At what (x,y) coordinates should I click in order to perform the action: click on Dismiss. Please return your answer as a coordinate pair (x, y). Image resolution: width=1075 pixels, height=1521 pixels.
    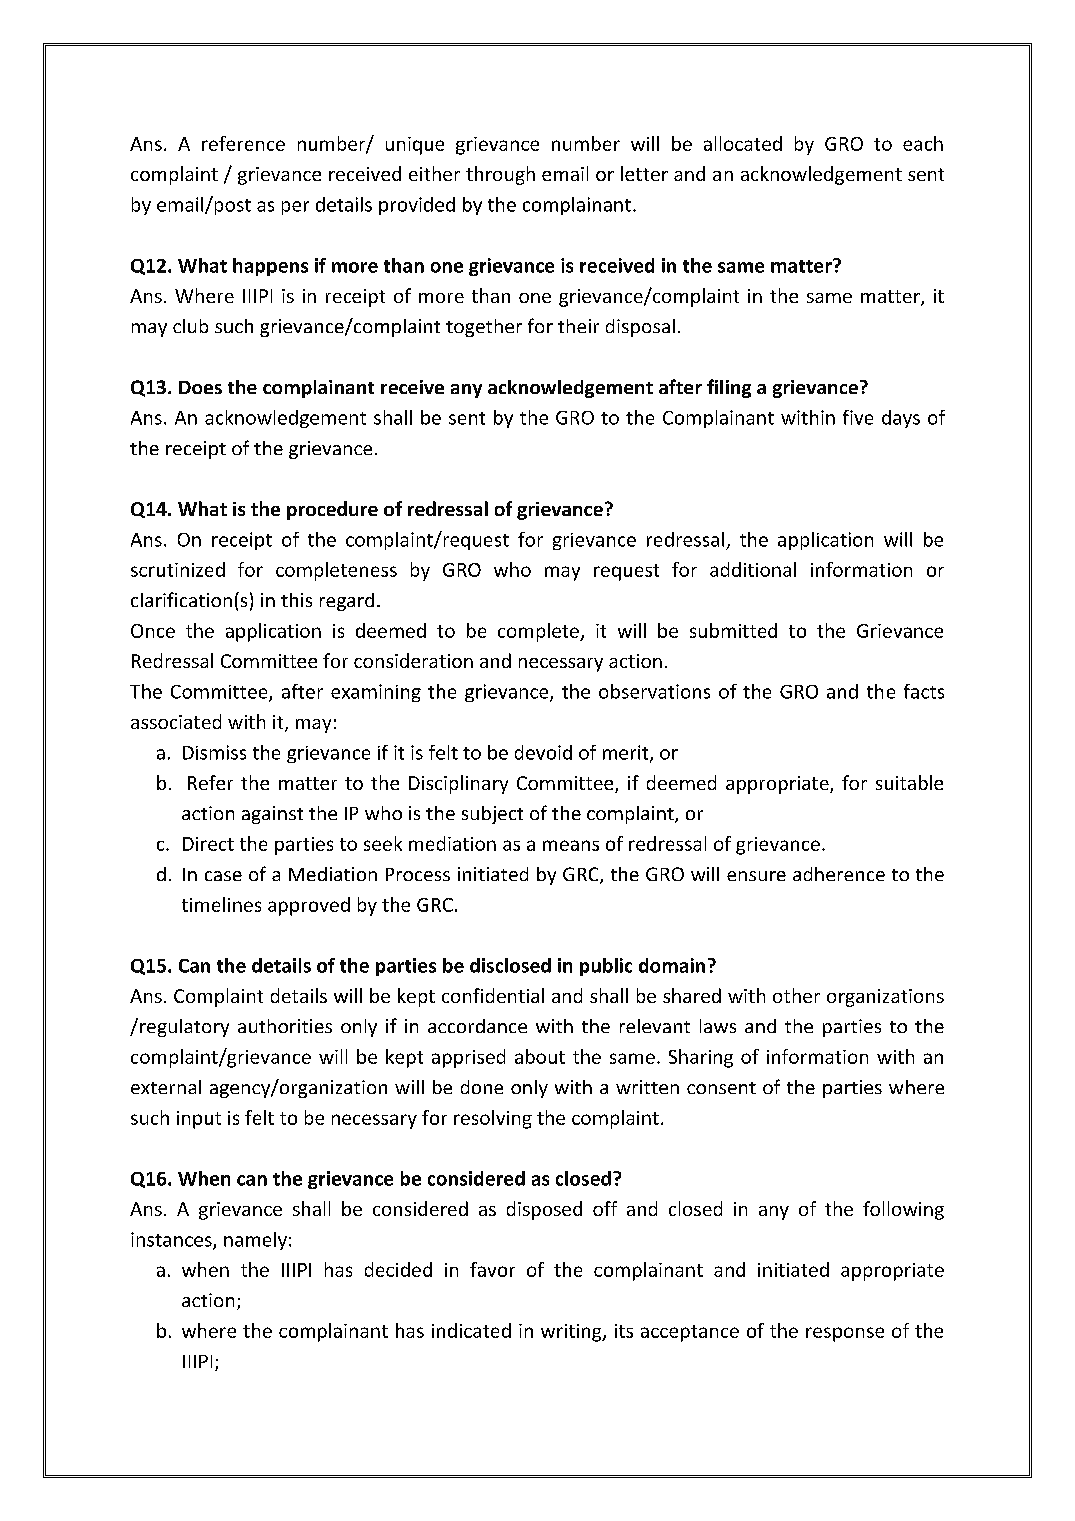
    Looking at the image, I should click on (214, 752).
